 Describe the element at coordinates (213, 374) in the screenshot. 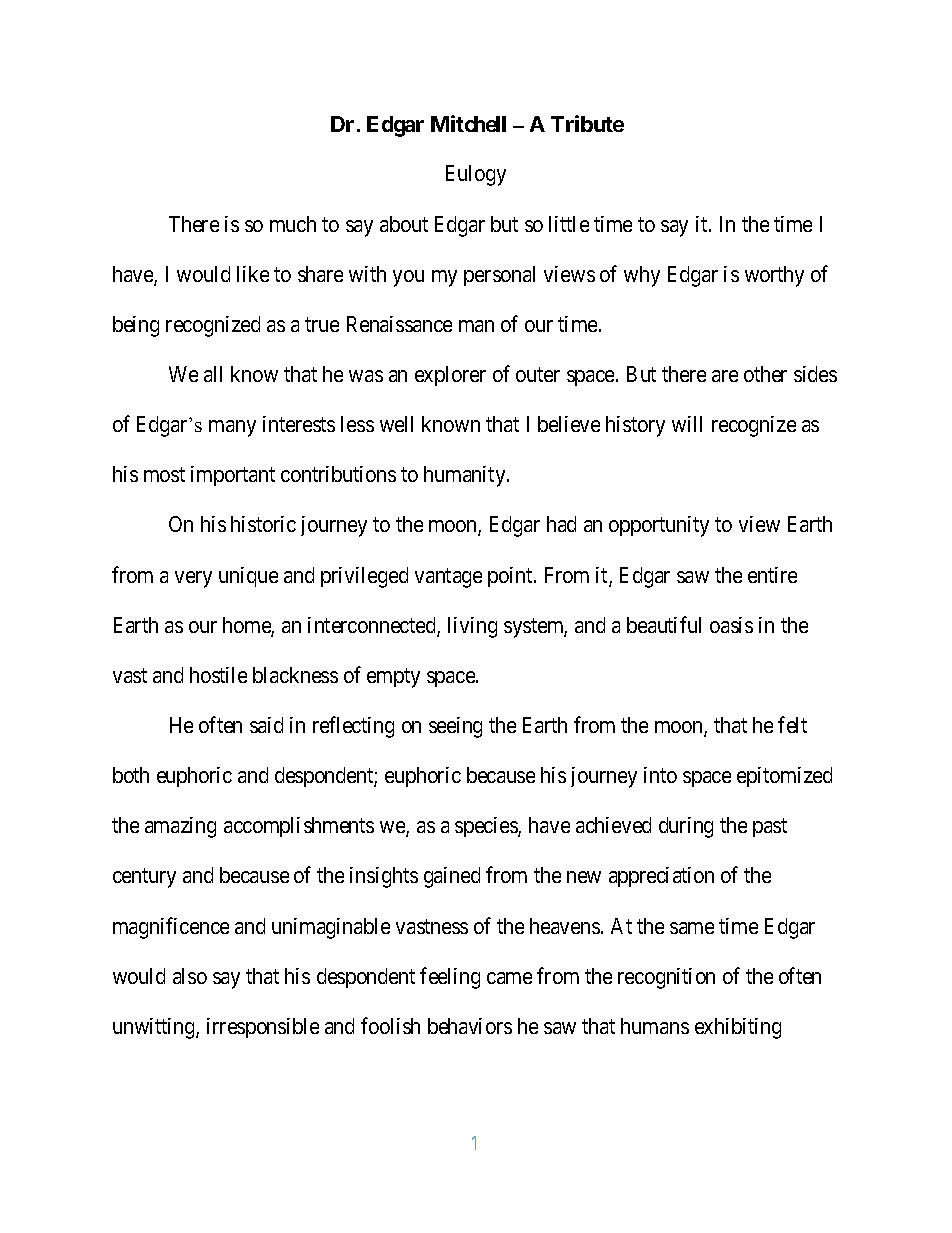

I see `all` at that location.
